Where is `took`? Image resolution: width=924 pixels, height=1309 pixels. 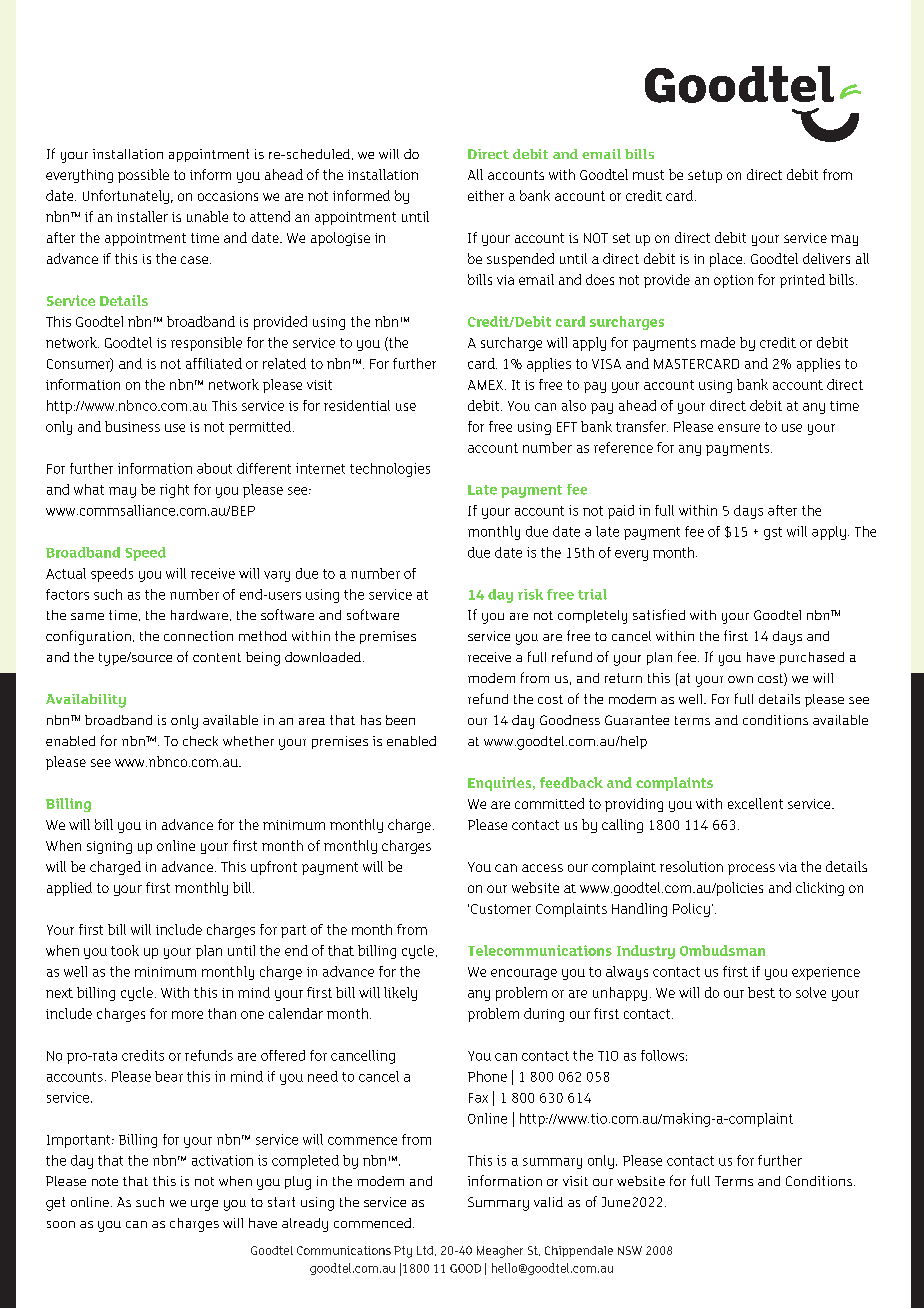
took is located at coordinates (125, 950).
